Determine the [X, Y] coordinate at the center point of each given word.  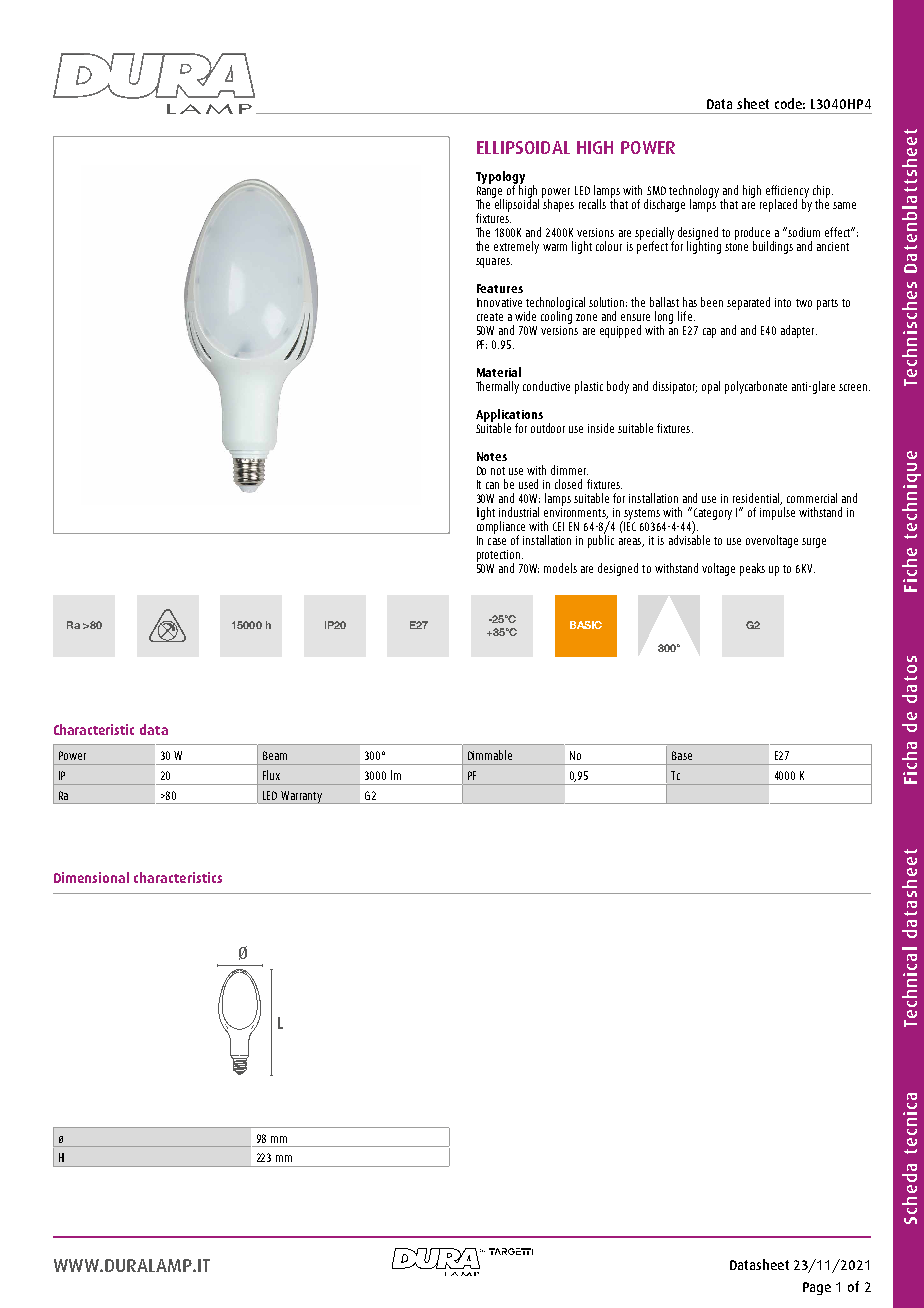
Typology [500, 178]
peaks [752, 569]
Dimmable [490, 755]
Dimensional [91, 877]
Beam [275, 755]
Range [490, 193]
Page [817, 1288]
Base [682, 755]
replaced [778, 205]
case [497, 541]
